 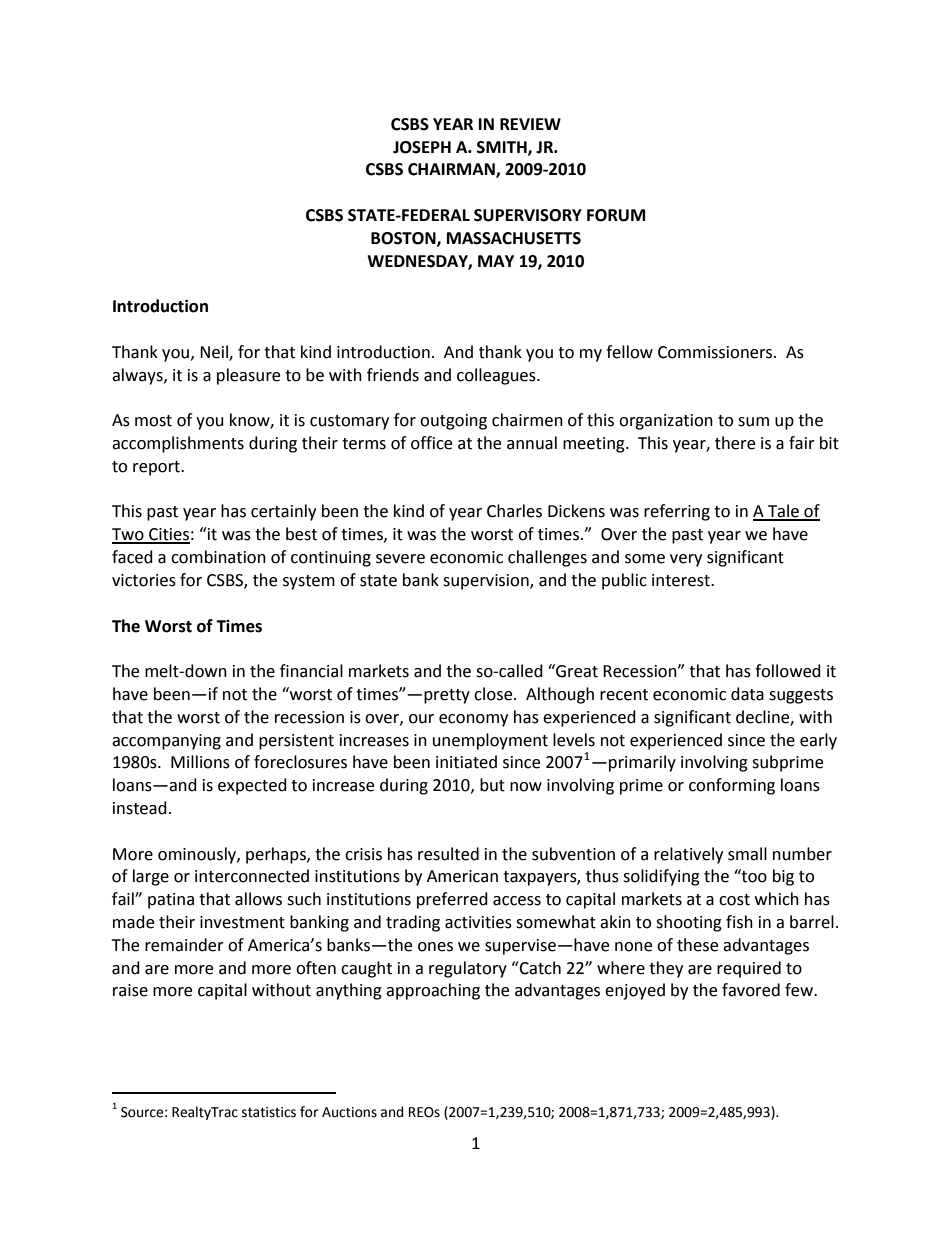 What do you see at coordinates (422, 147) in the screenshot?
I see `JOSEPH` at bounding box center [422, 147].
